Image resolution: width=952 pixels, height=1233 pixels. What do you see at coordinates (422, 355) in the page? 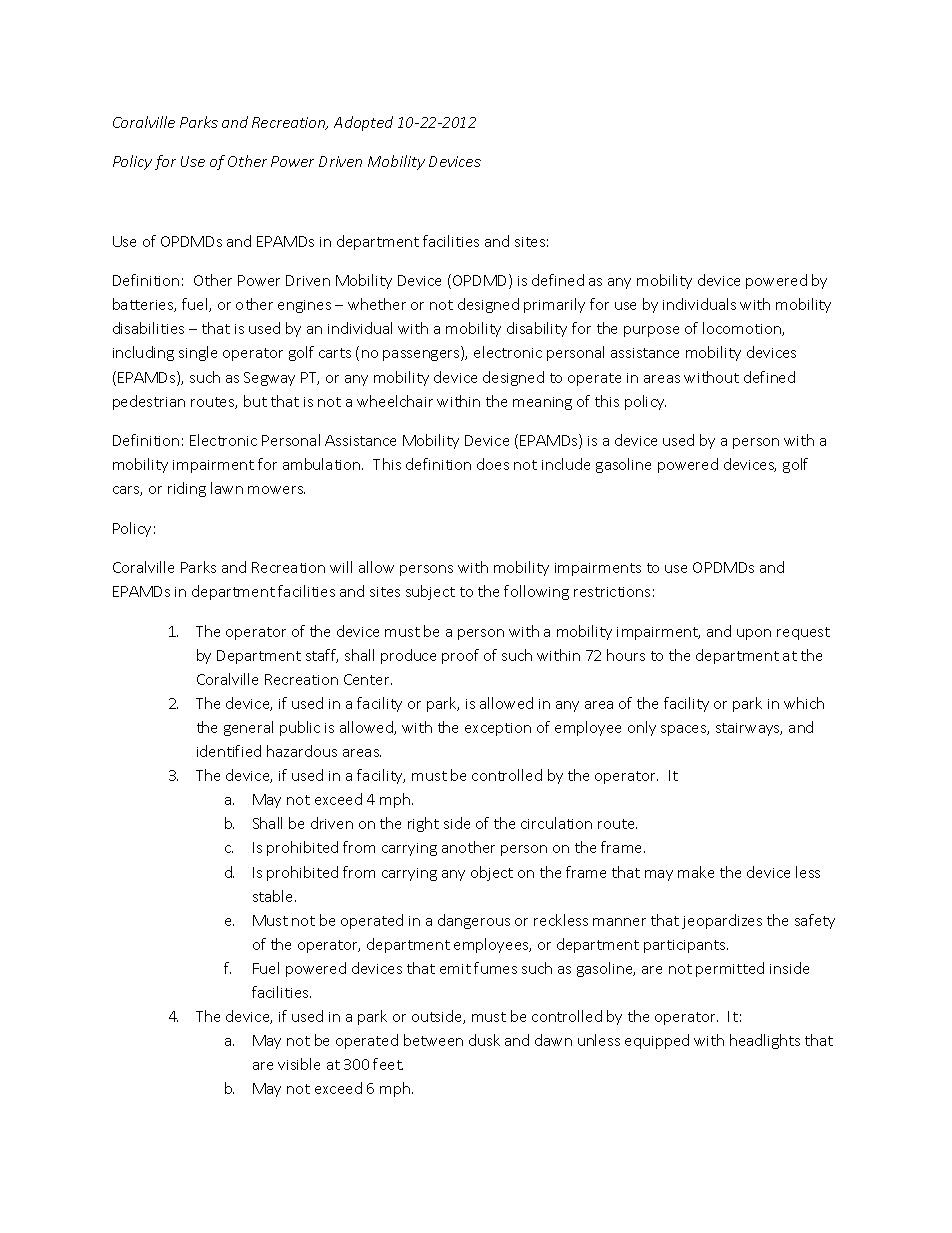
I see `passengers` at bounding box center [422, 355].
